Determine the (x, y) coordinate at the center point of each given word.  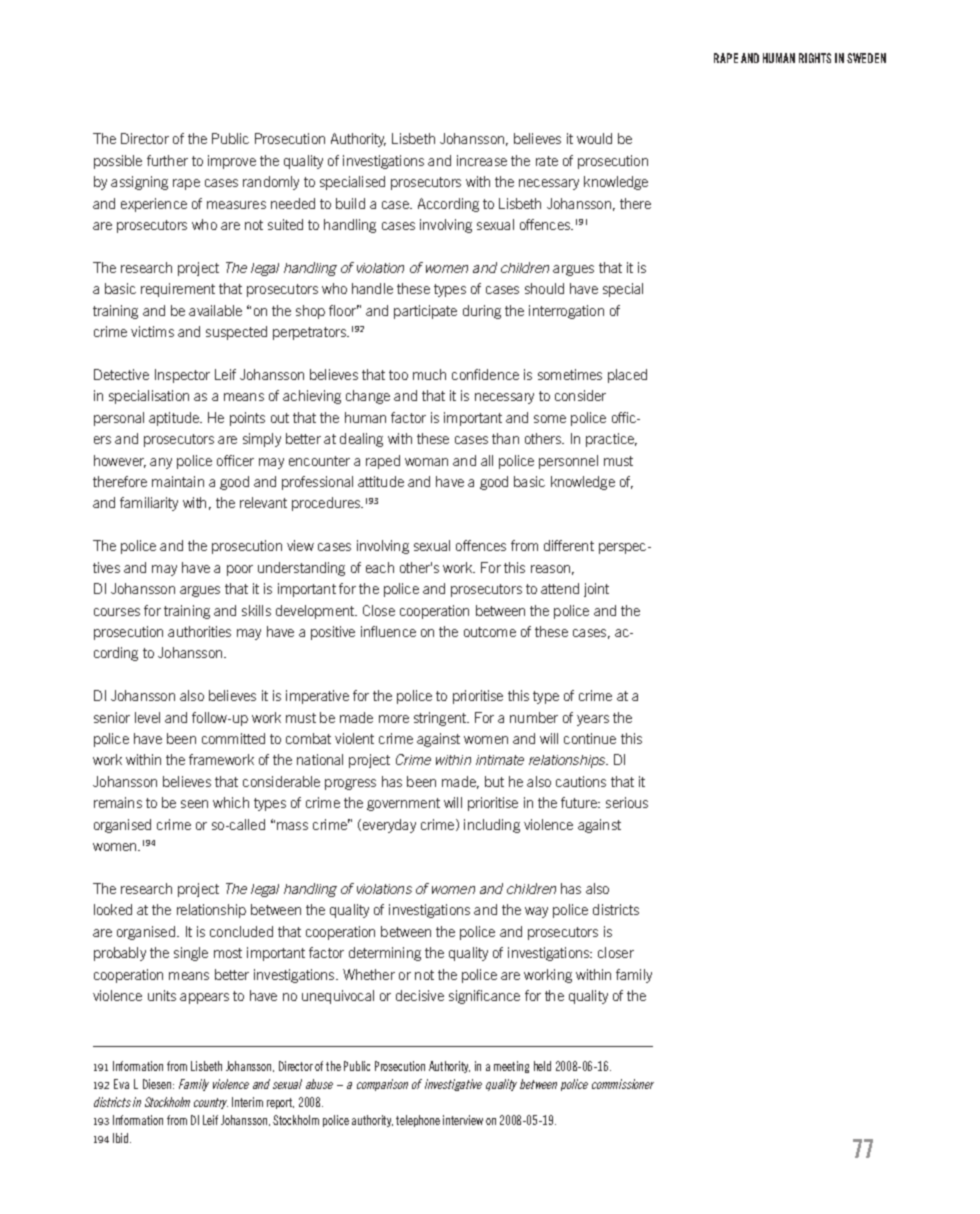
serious (627, 802)
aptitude (175, 419)
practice (611, 440)
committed (233, 738)
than (505, 438)
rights (815, 58)
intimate (500, 760)
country (211, 1103)
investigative (453, 1085)
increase (482, 160)
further (167, 160)
